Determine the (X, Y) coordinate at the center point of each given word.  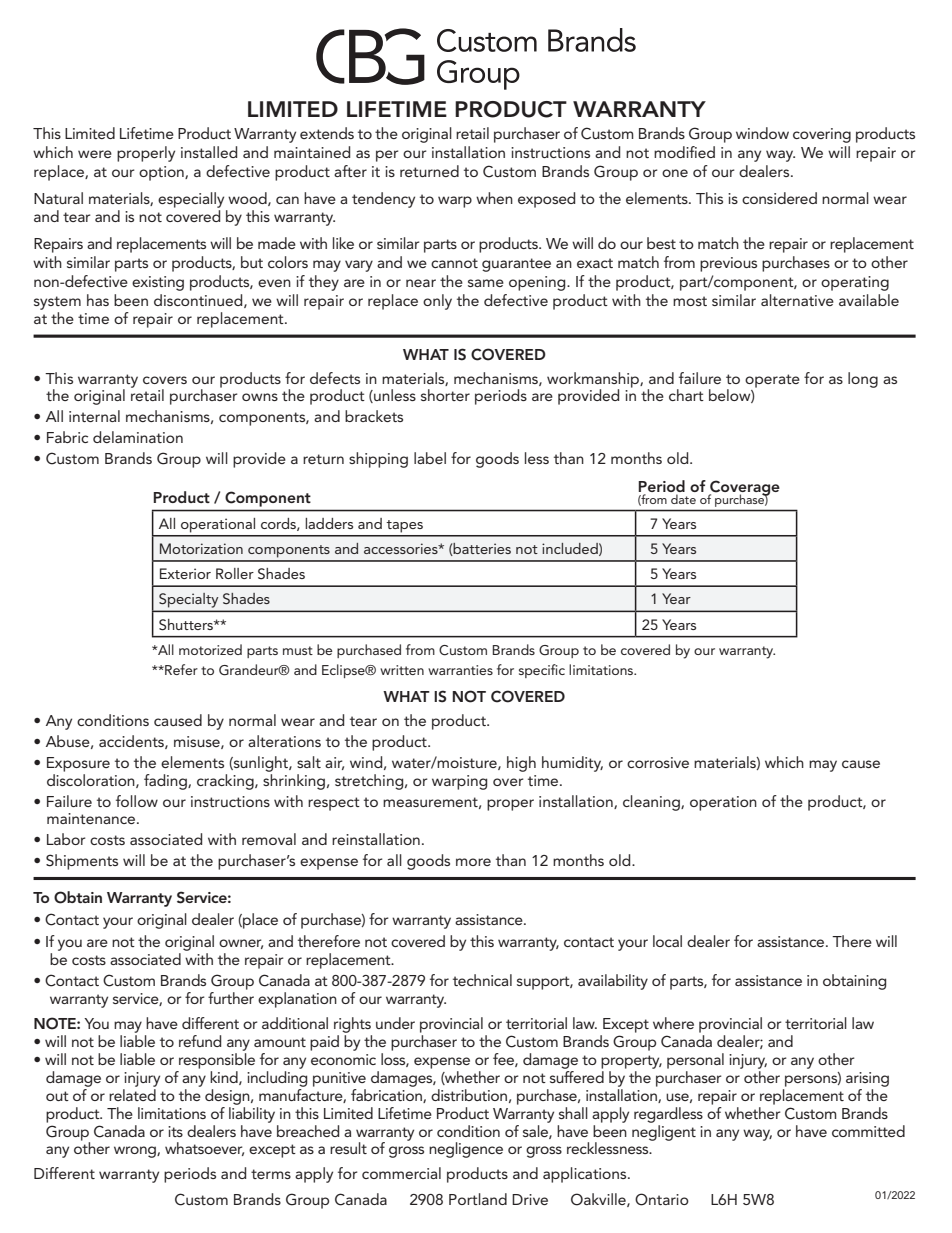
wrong (136, 1152)
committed (868, 1131)
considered (779, 198)
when (494, 198)
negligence (466, 1150)
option (162, 173)
